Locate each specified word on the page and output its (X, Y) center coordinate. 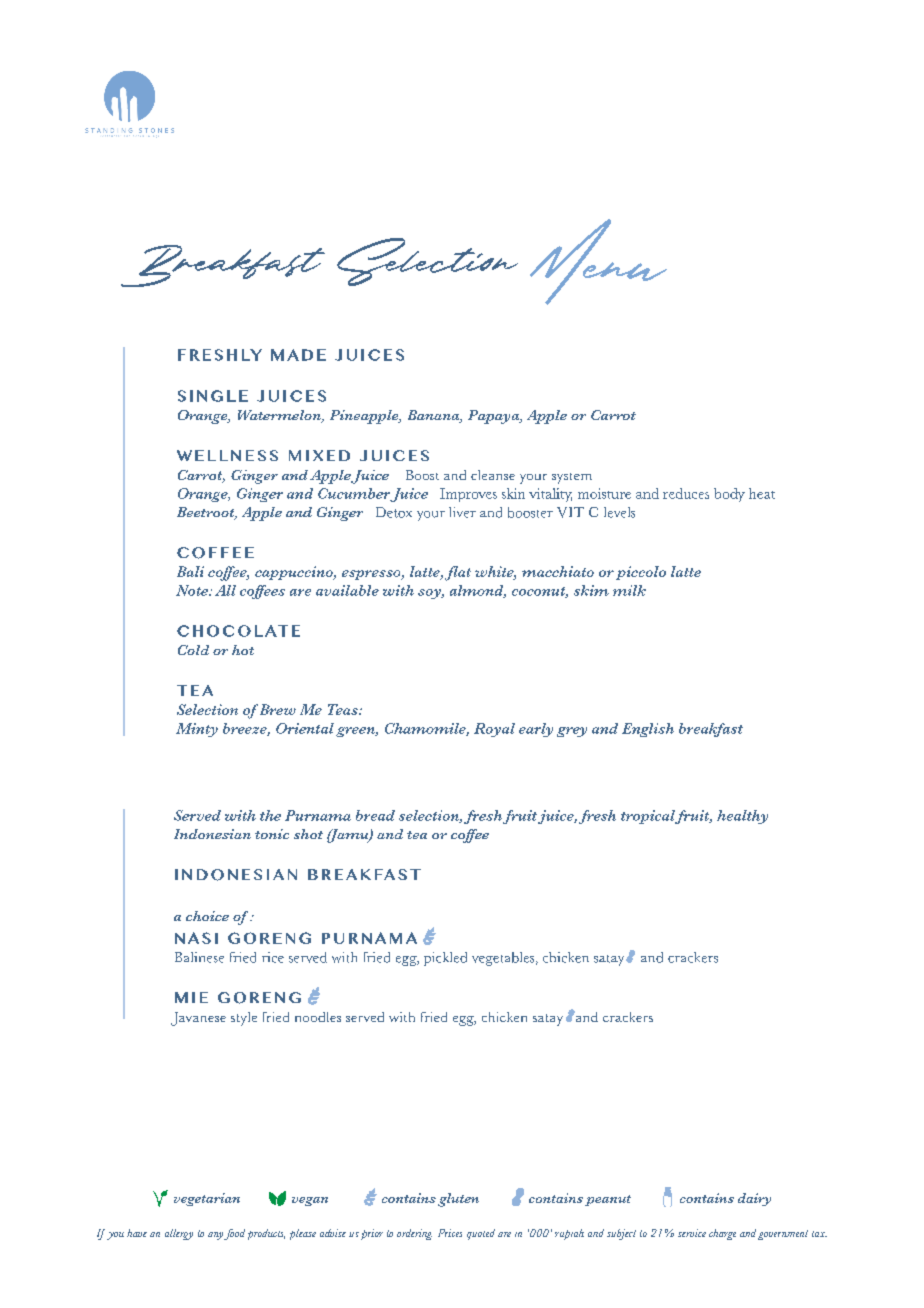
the (270, 815)
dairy (754, 1199)
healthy (742, 817)
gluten (458, 1200)
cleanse (493, 475)
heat (762, 493)
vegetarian (207, 1199)
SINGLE (213, 396)
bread (375, 815)
